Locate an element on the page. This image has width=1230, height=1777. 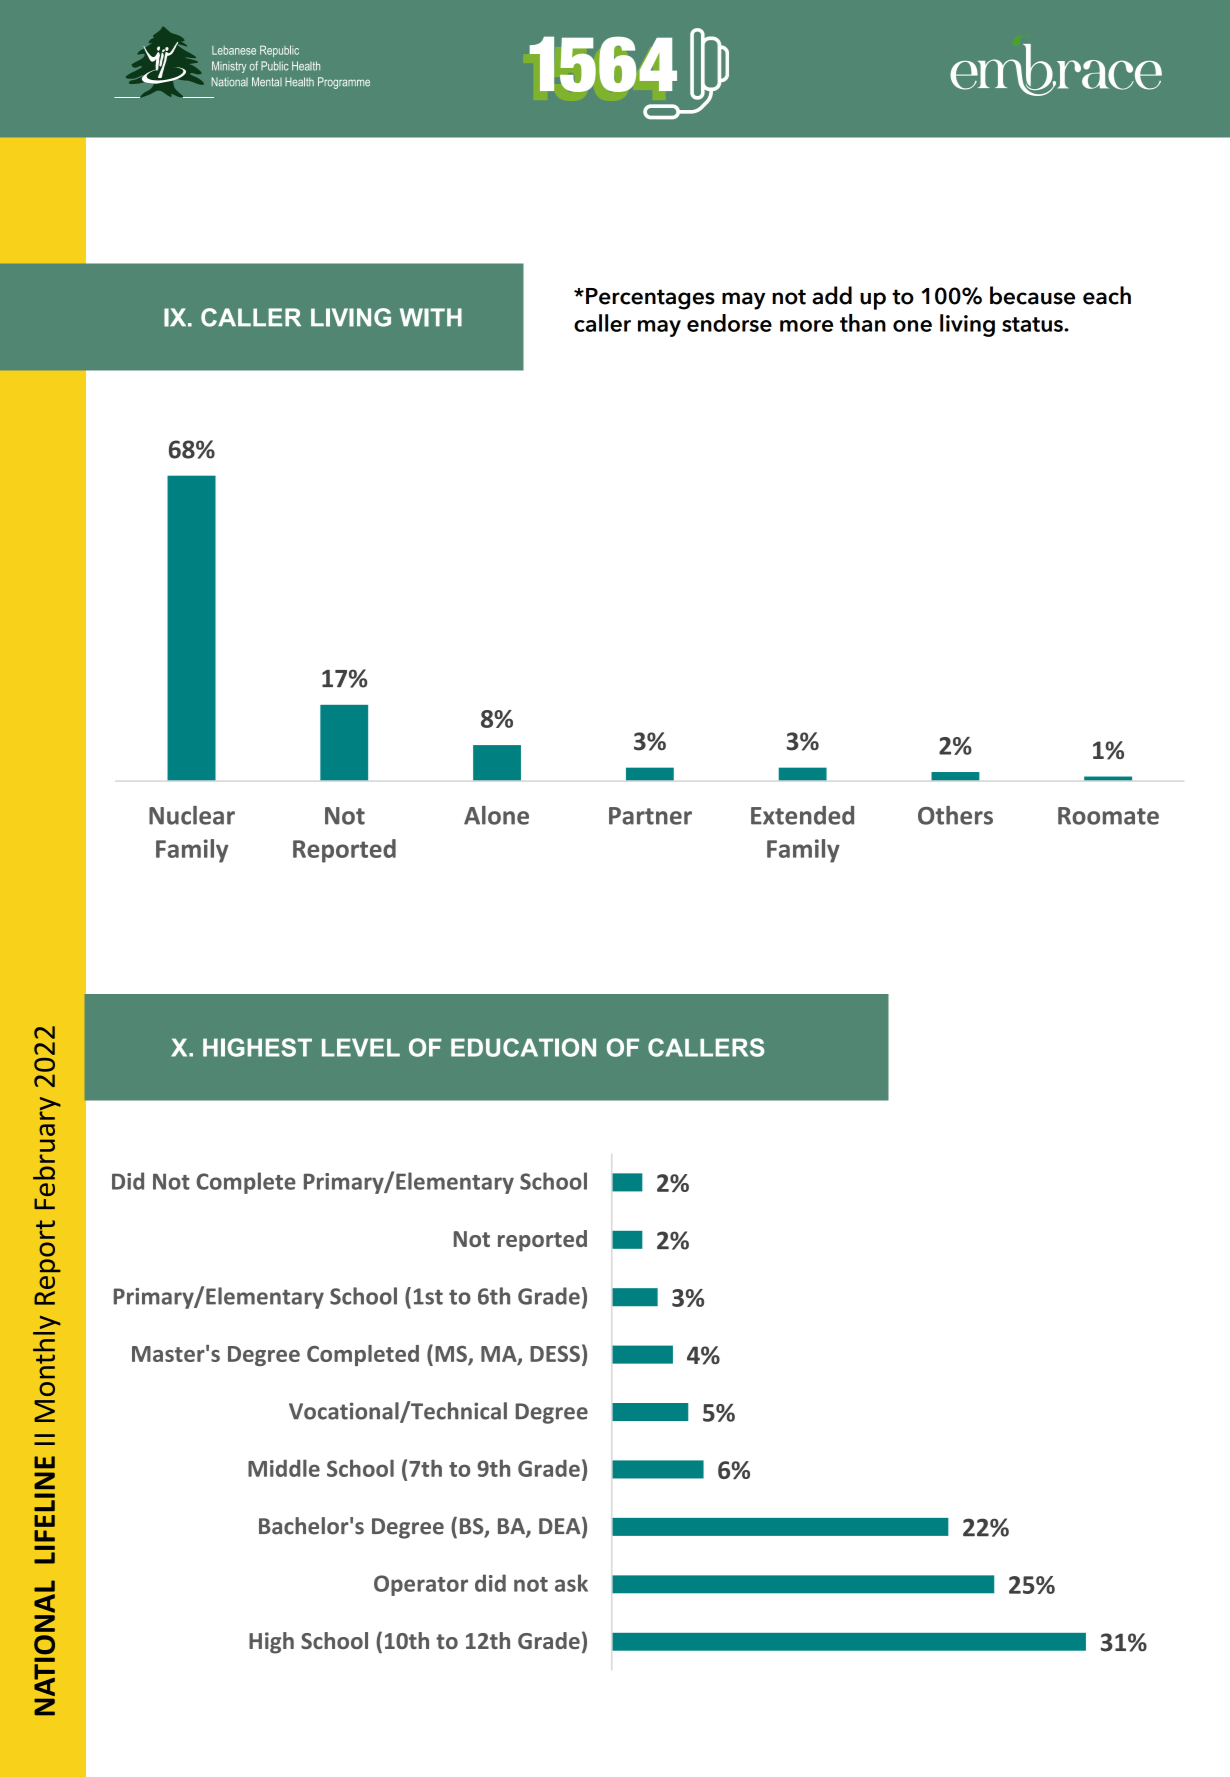
LEVEL is located at coordinates (361, 1047).
